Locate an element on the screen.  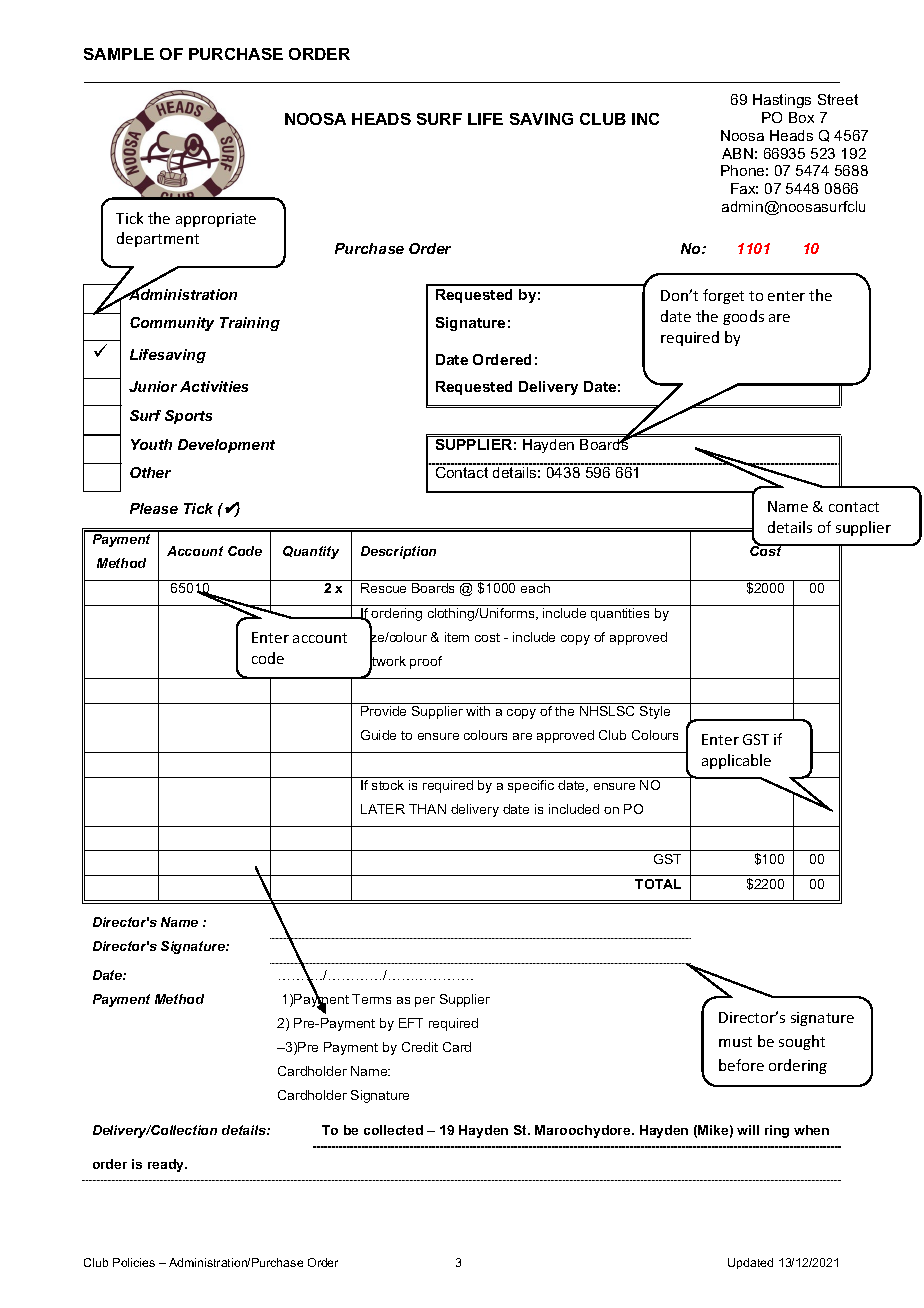
SAMPLE is located at coordinates (119, 54).
